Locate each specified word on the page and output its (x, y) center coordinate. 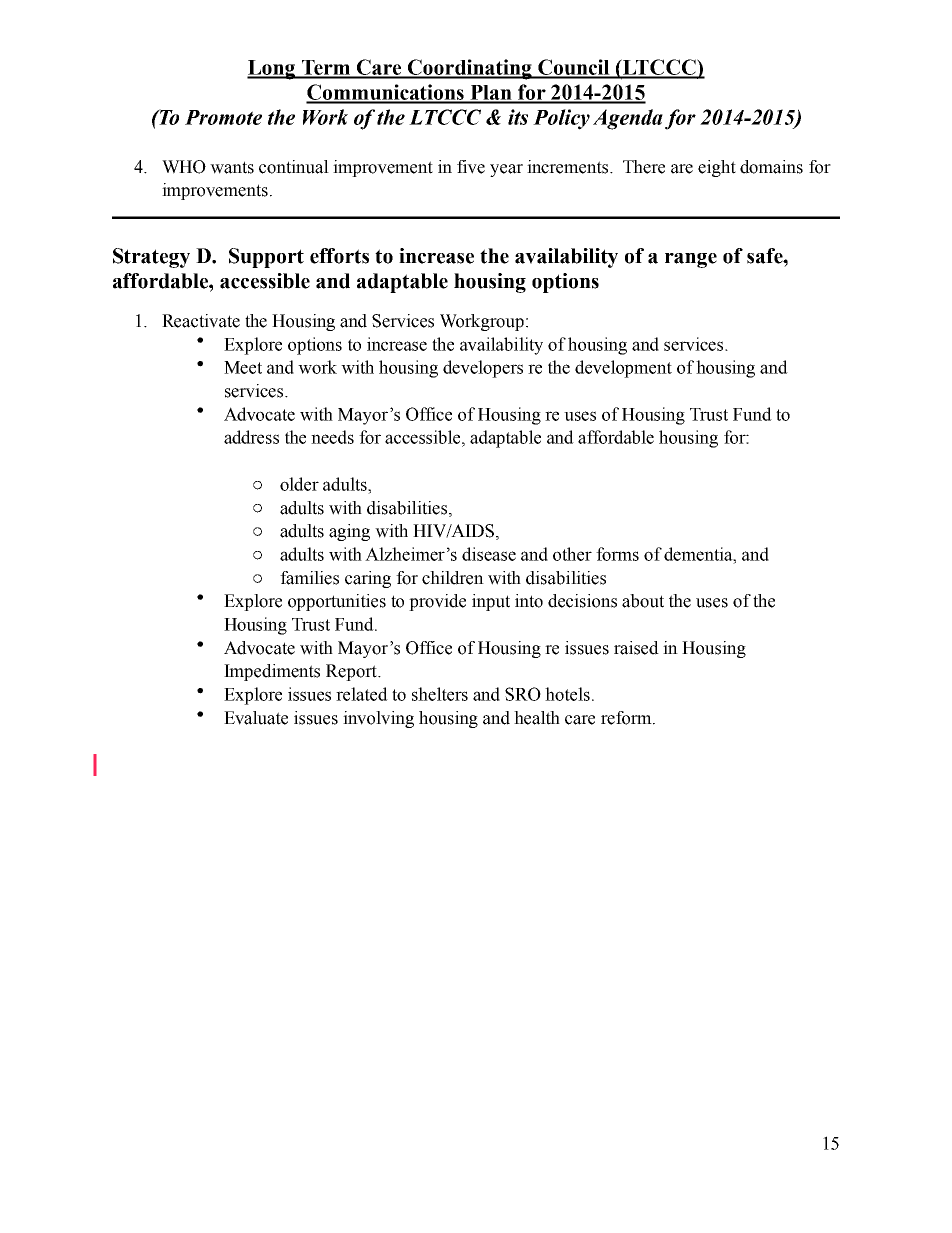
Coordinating (470, 69)
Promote (223, 117)
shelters (440, 694)
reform (627, 718)
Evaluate (256, 718)
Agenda (628, 119)
